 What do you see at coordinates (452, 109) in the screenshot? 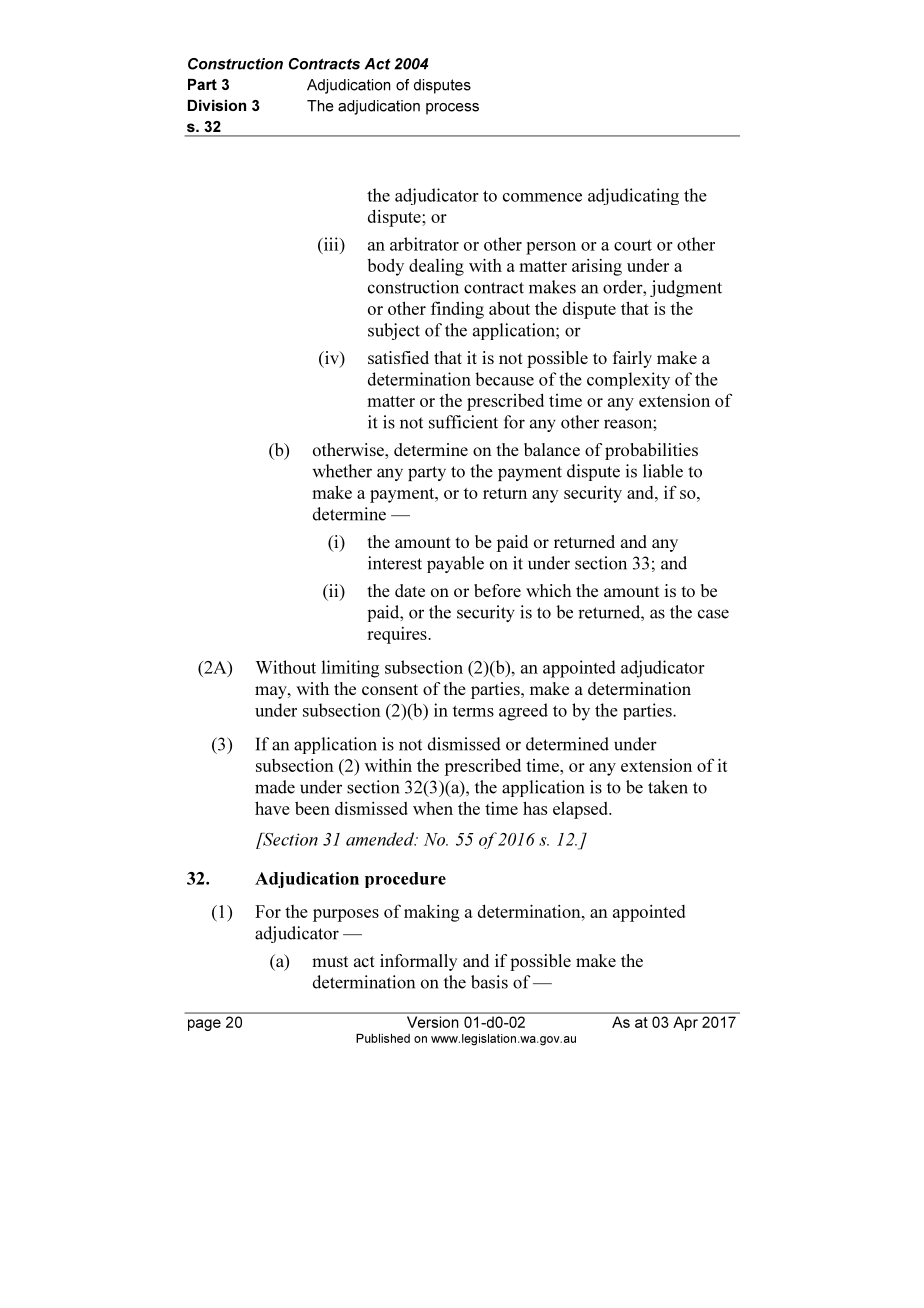
I see `process` at bounding box center [452, 109].
